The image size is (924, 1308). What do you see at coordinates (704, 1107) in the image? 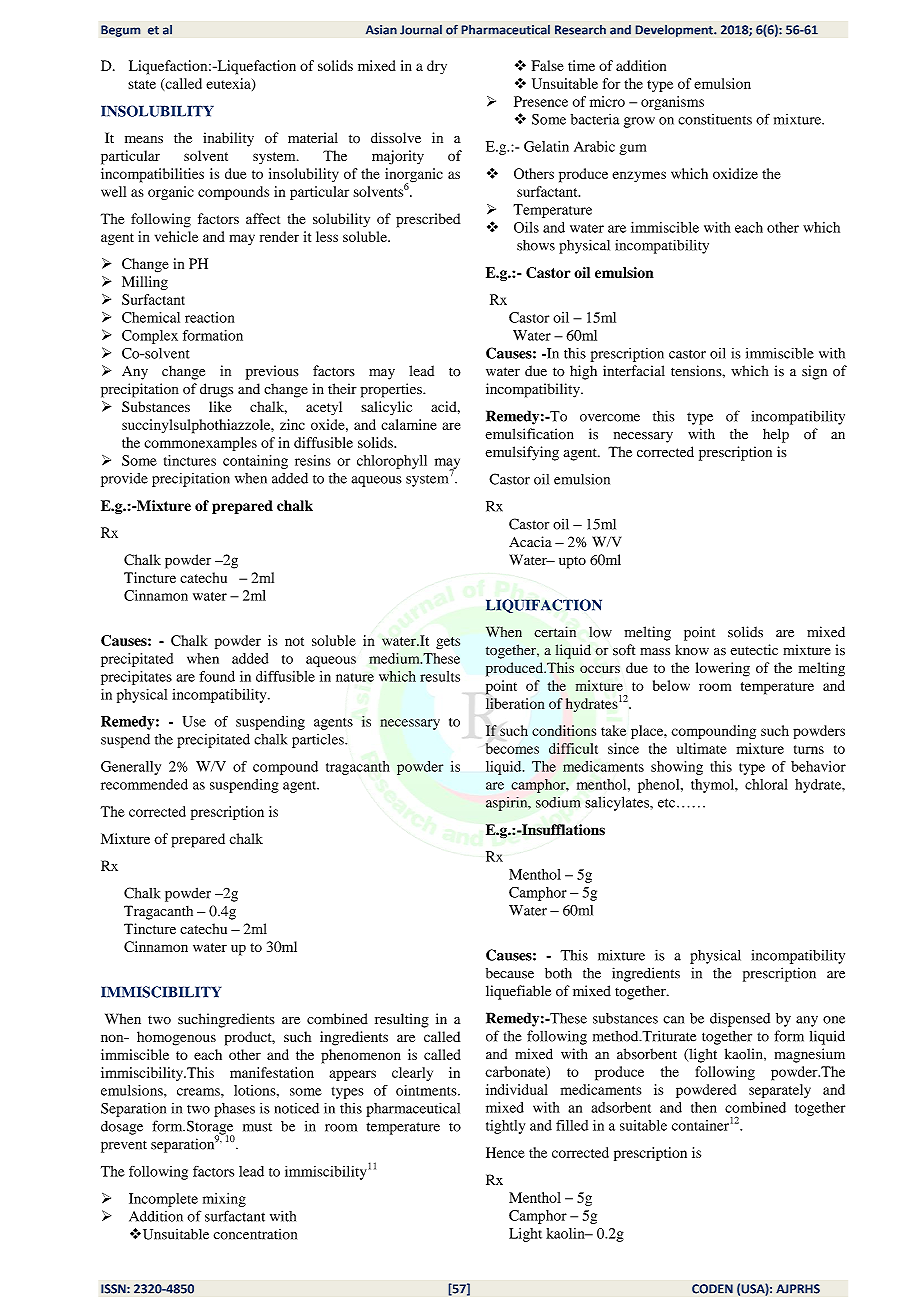
I see `then` at bounding box center [704, 1107].
